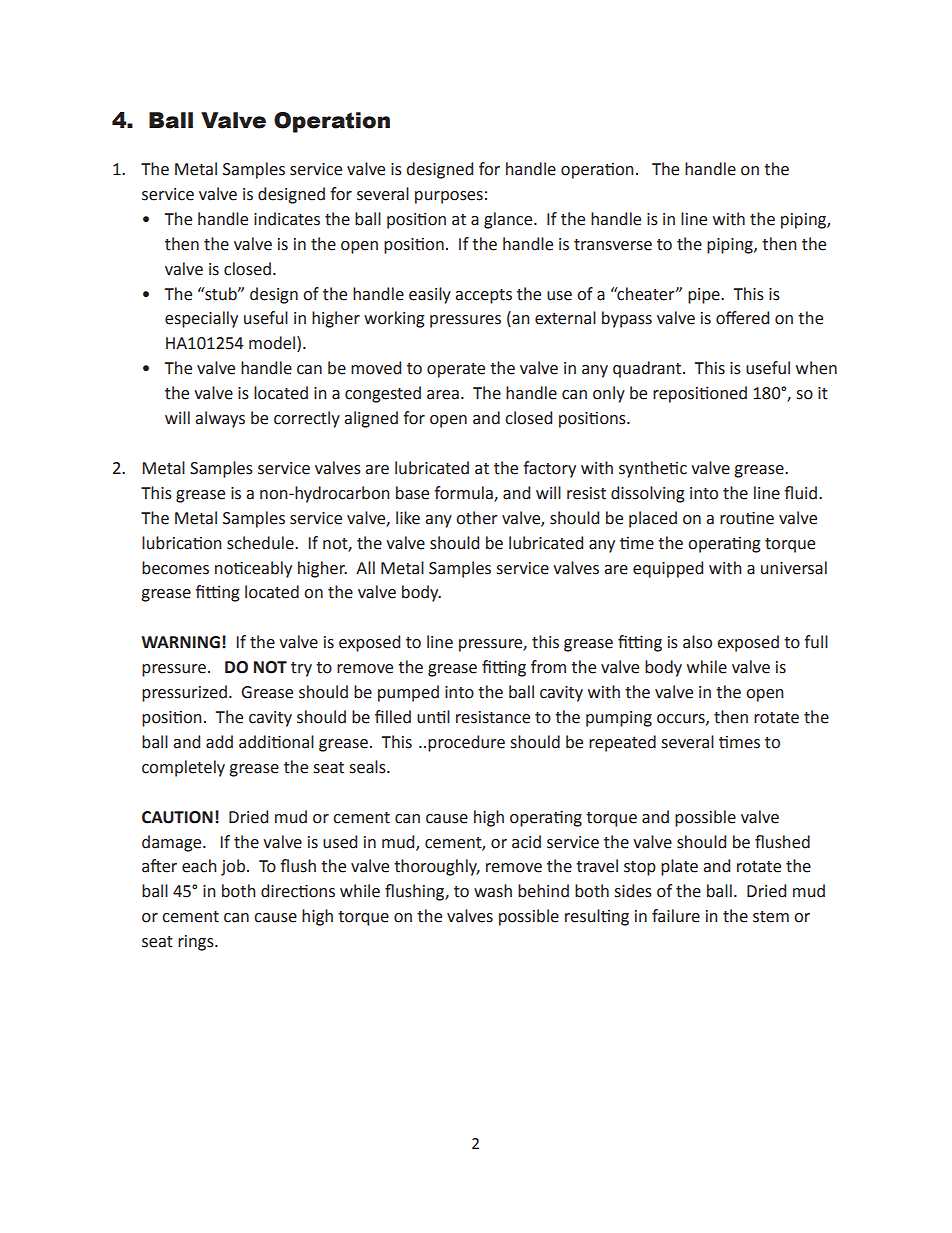 Image resolution: width=952 pixels, height=1233 pixels. Describe the element at coordinates (794, 568) in the document. I see `universal` at that location.
